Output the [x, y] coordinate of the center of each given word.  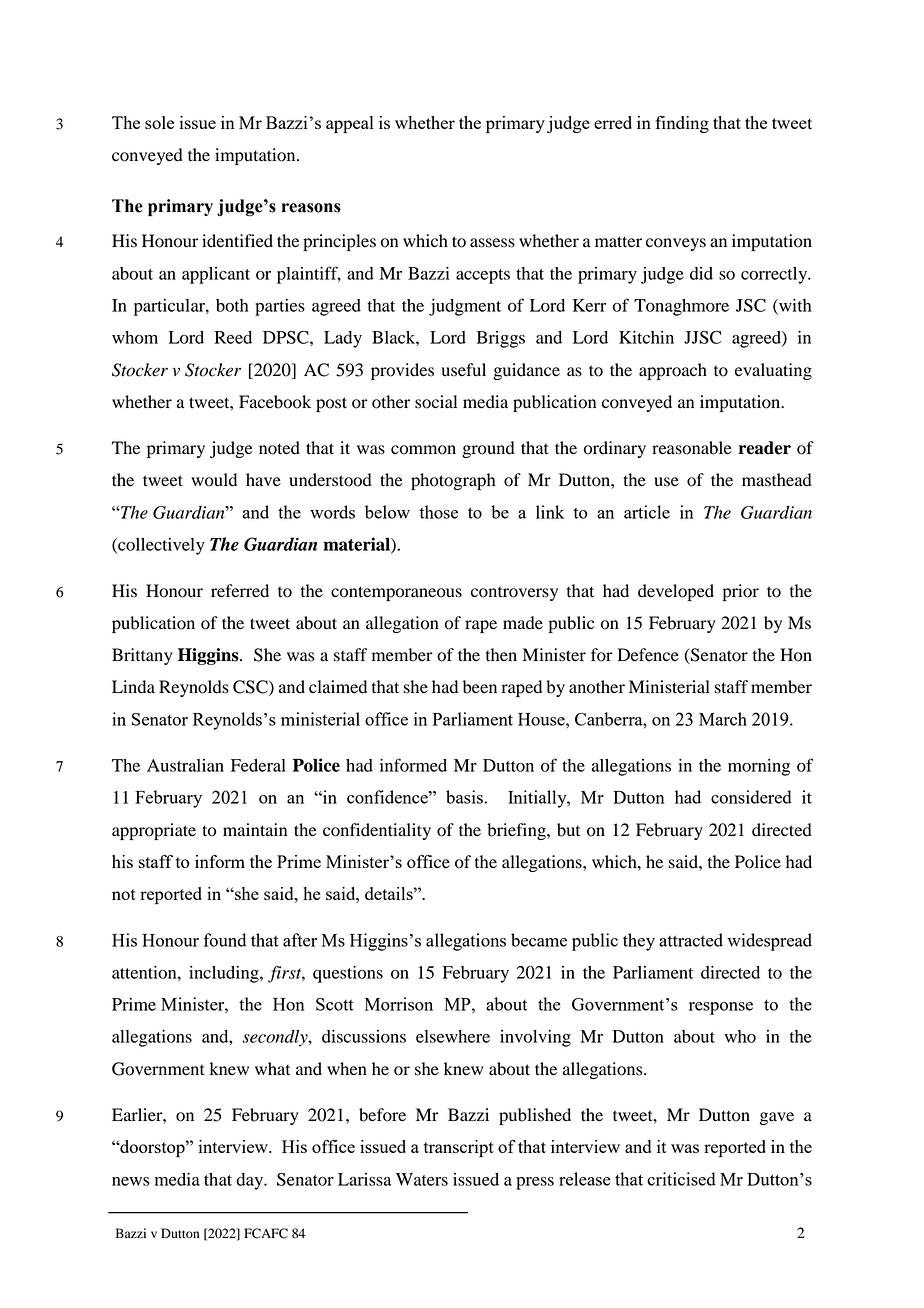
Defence [648, 655]
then [501, 655]
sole [159, 122]
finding [682, 124]
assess [492, 243]
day [251, 1181]
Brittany [142, 656]
